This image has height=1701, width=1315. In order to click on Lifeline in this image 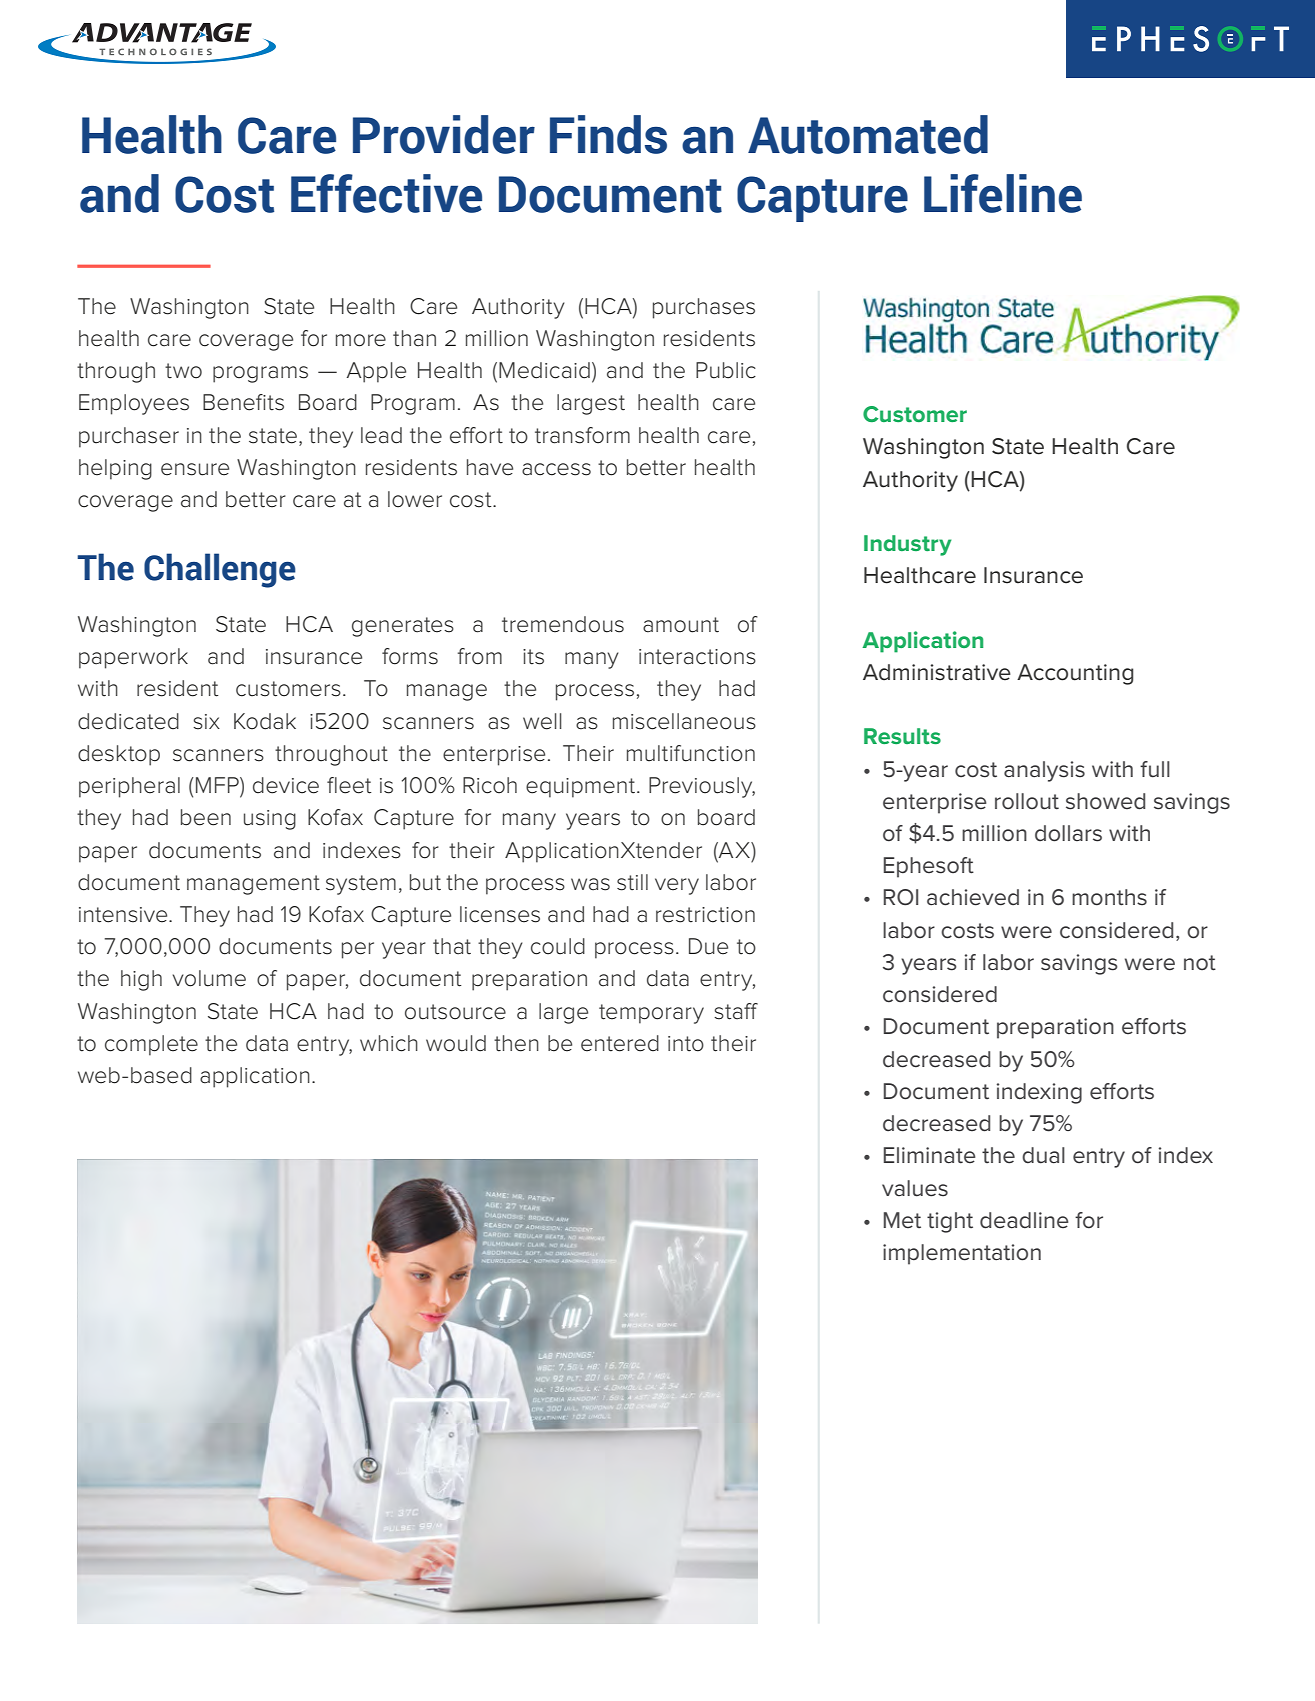, I will do `click(1003, 193)`.
